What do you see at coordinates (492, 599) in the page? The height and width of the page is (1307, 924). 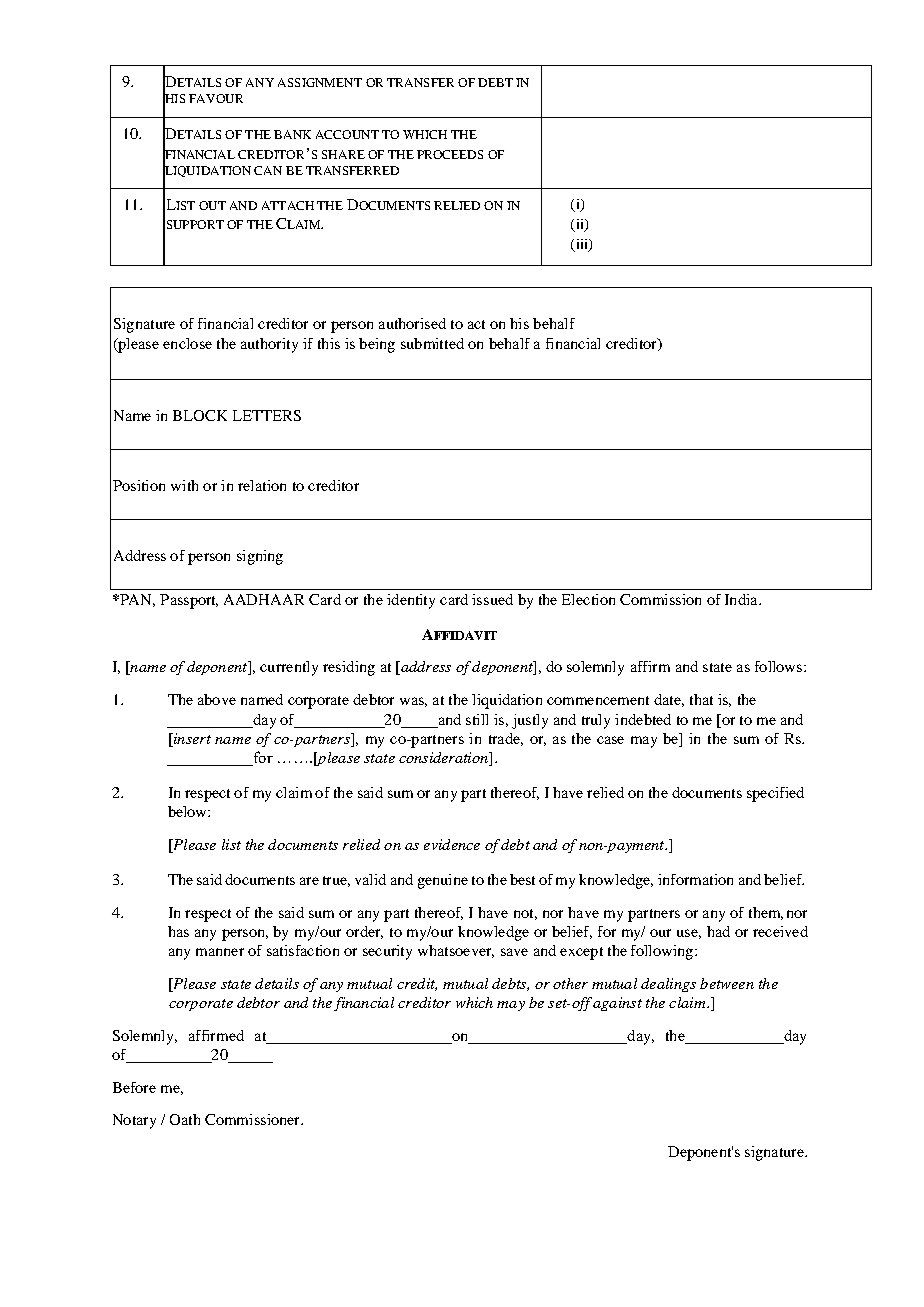 I see `issued` at bounding box center [492, 599].
